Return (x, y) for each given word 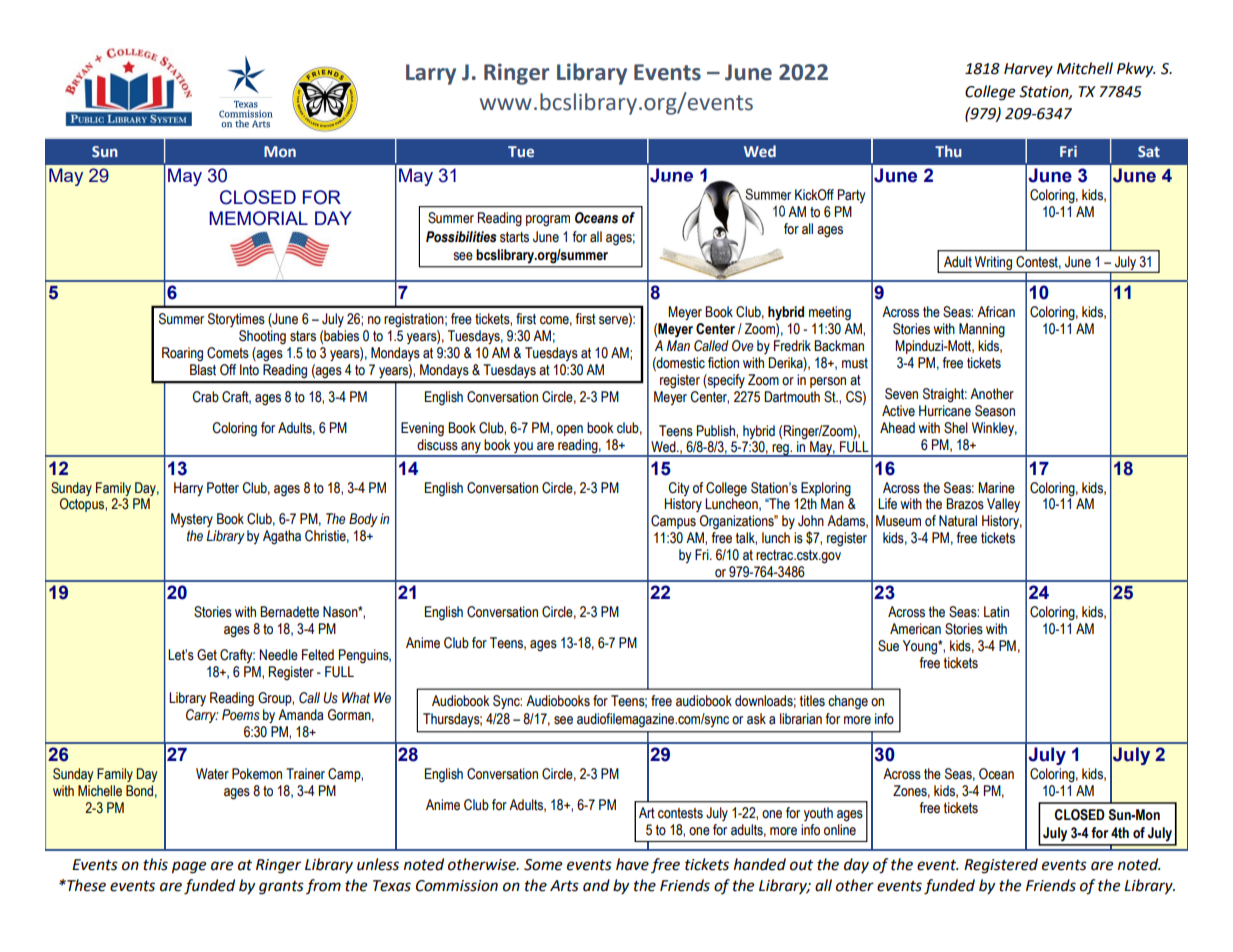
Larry (431, 74)
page (189, 867)
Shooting (262, 337)
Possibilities (461, 237)
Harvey (1028, 70)
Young (921, 647)
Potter (223, 488)
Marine (996, 488)
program (548, 221)
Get (207, 655)
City (678, 489)
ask (756, 719)
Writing (993, 264)
